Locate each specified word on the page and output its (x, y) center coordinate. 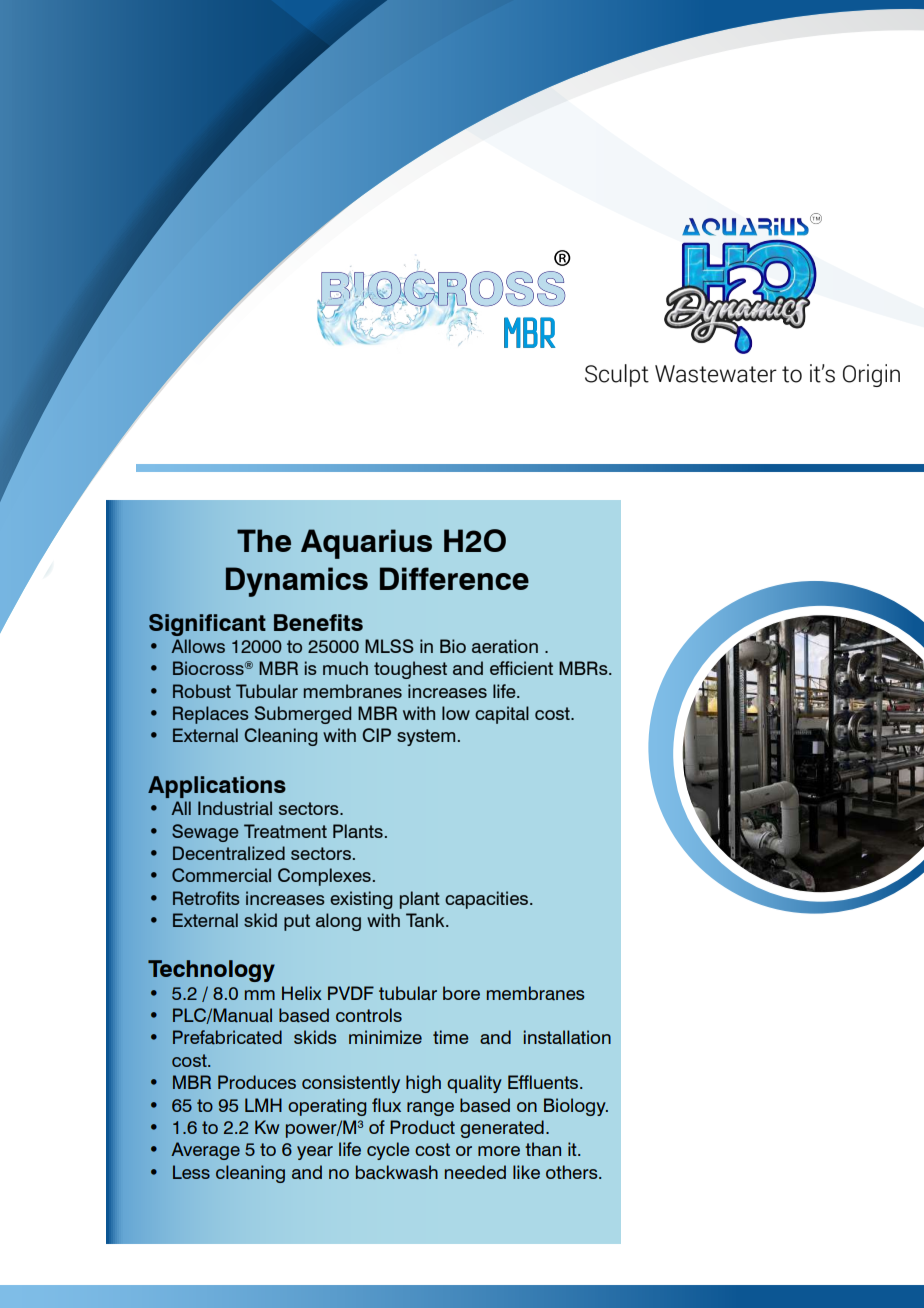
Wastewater (716, 374)
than (543, 1149)
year (315, 1153)
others (573, 1172)
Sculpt (617, 375)
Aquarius (366, 544)
